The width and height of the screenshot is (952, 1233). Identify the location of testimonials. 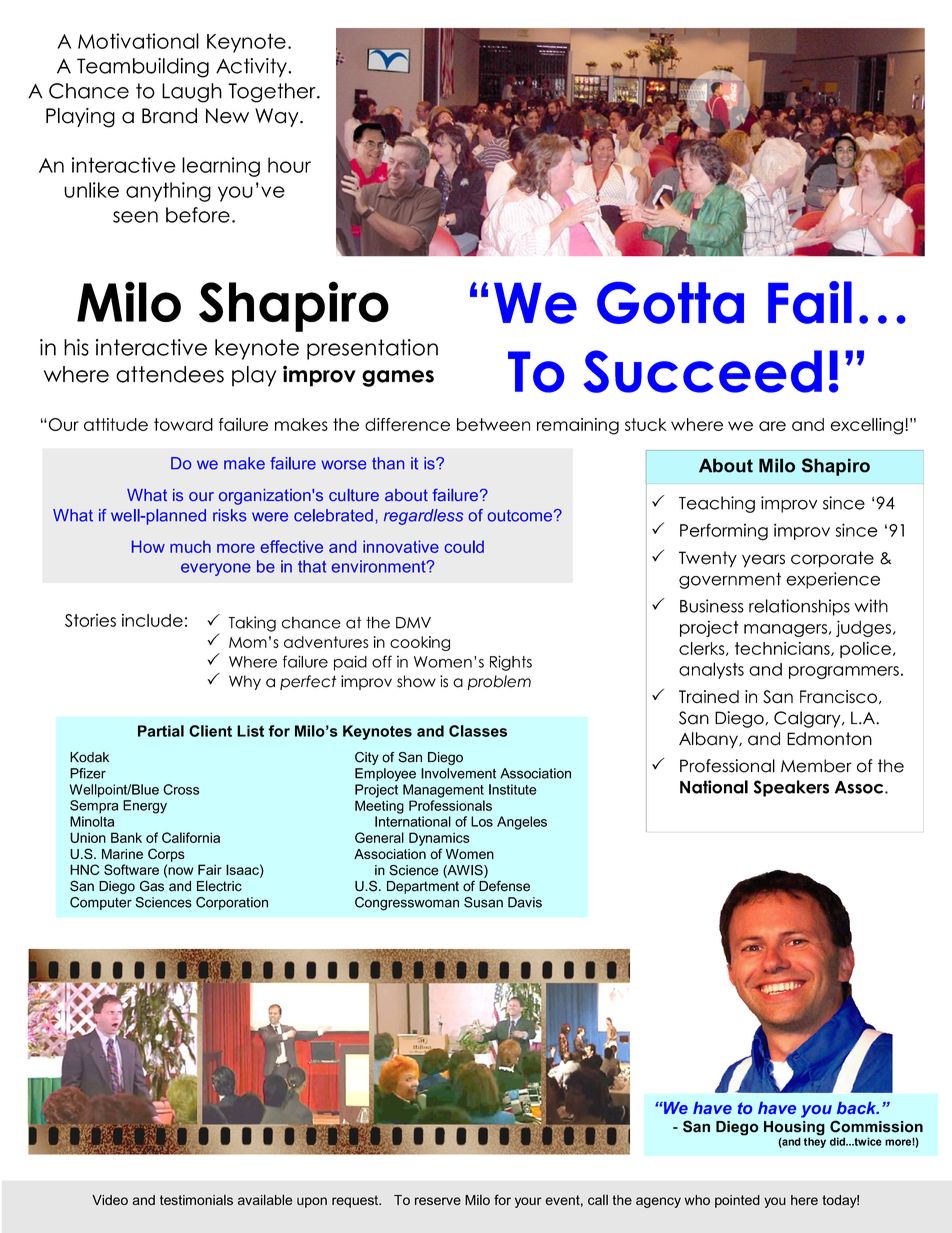
(196, 1200).
